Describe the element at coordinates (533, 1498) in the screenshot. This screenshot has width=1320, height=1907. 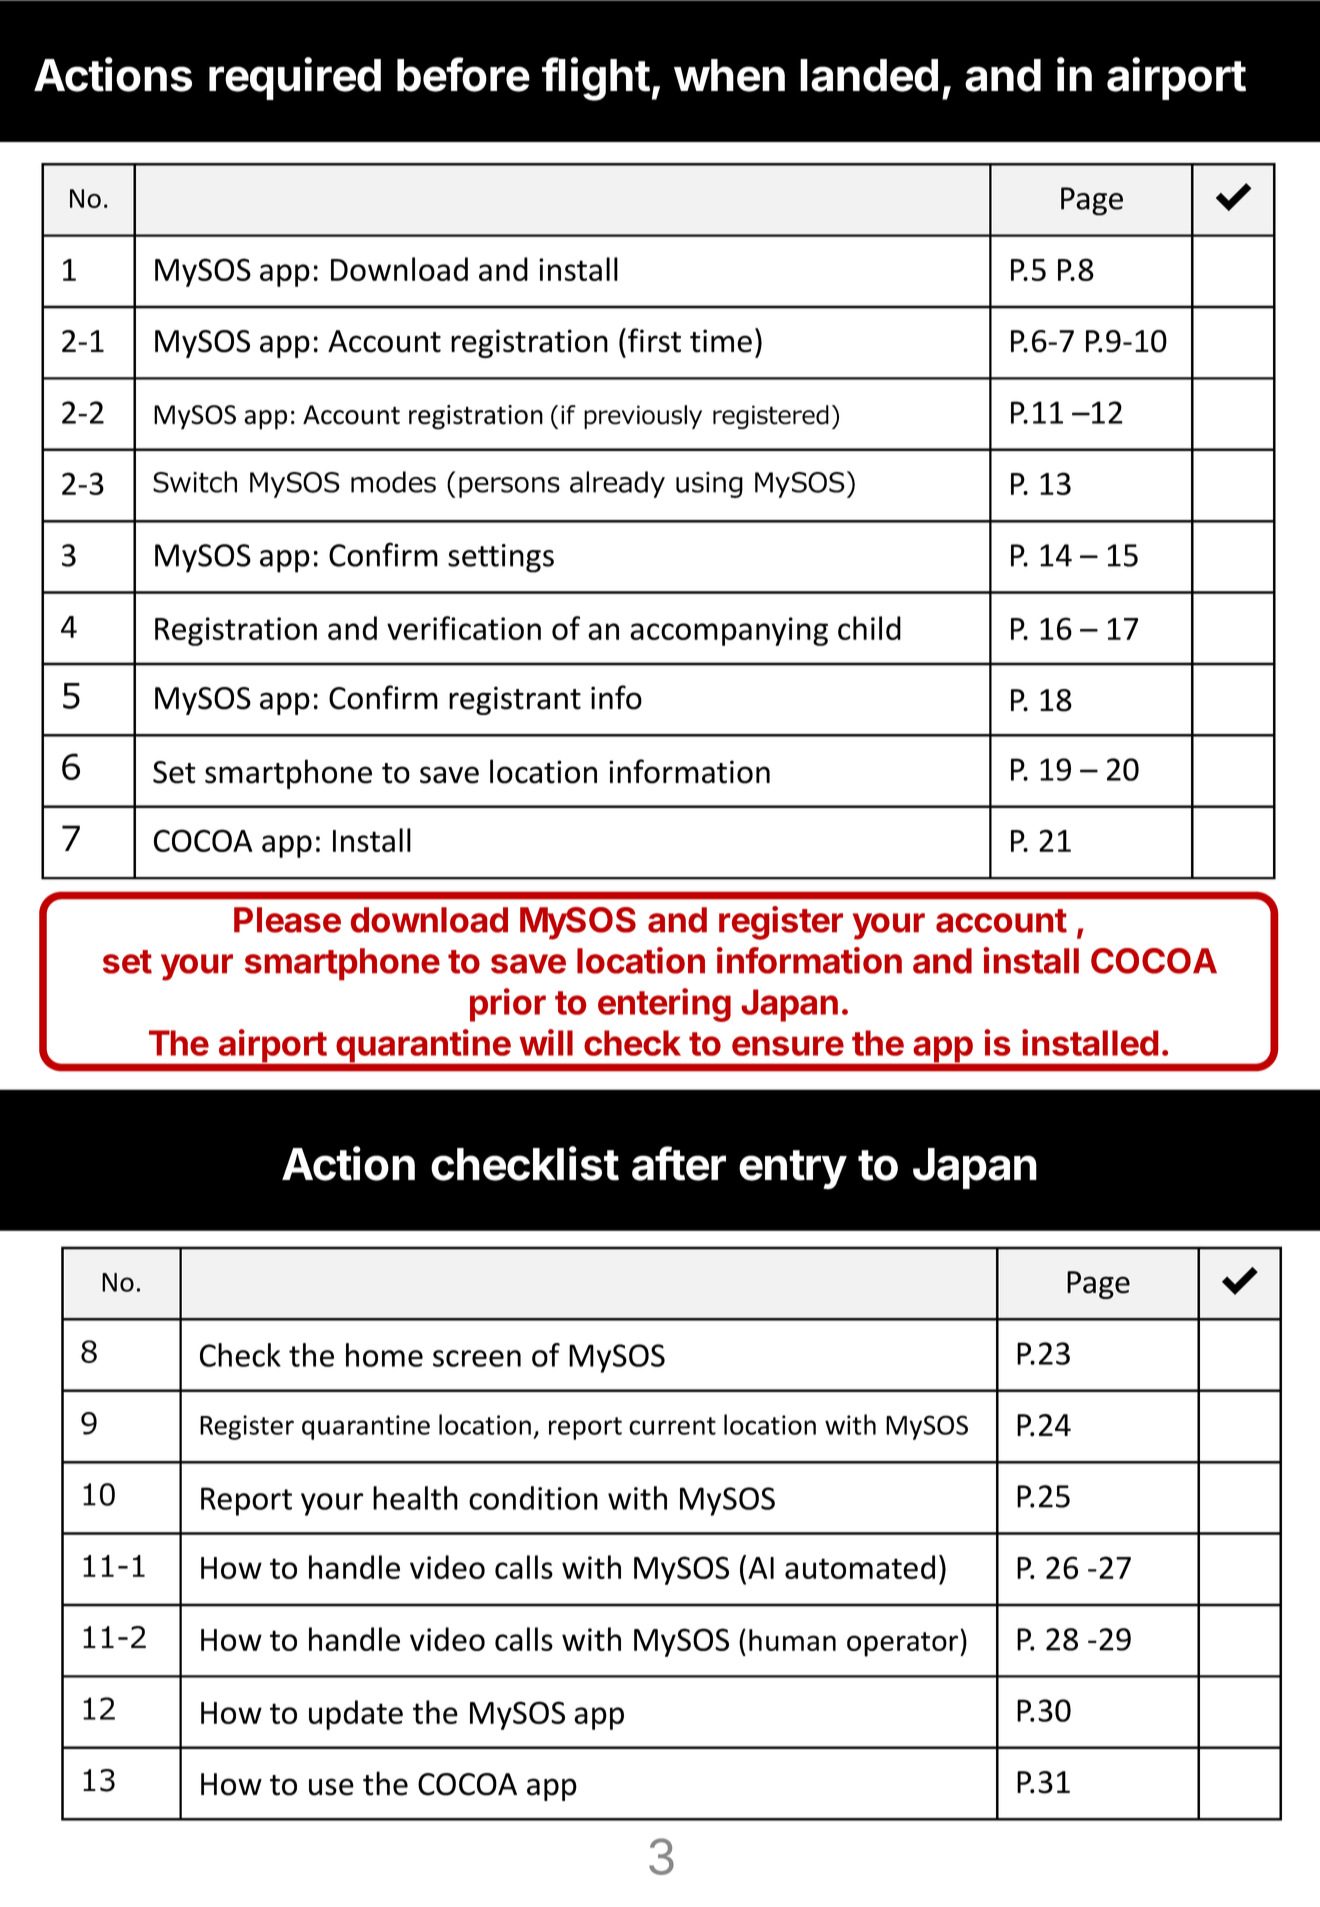
I see `condition` at that location.
